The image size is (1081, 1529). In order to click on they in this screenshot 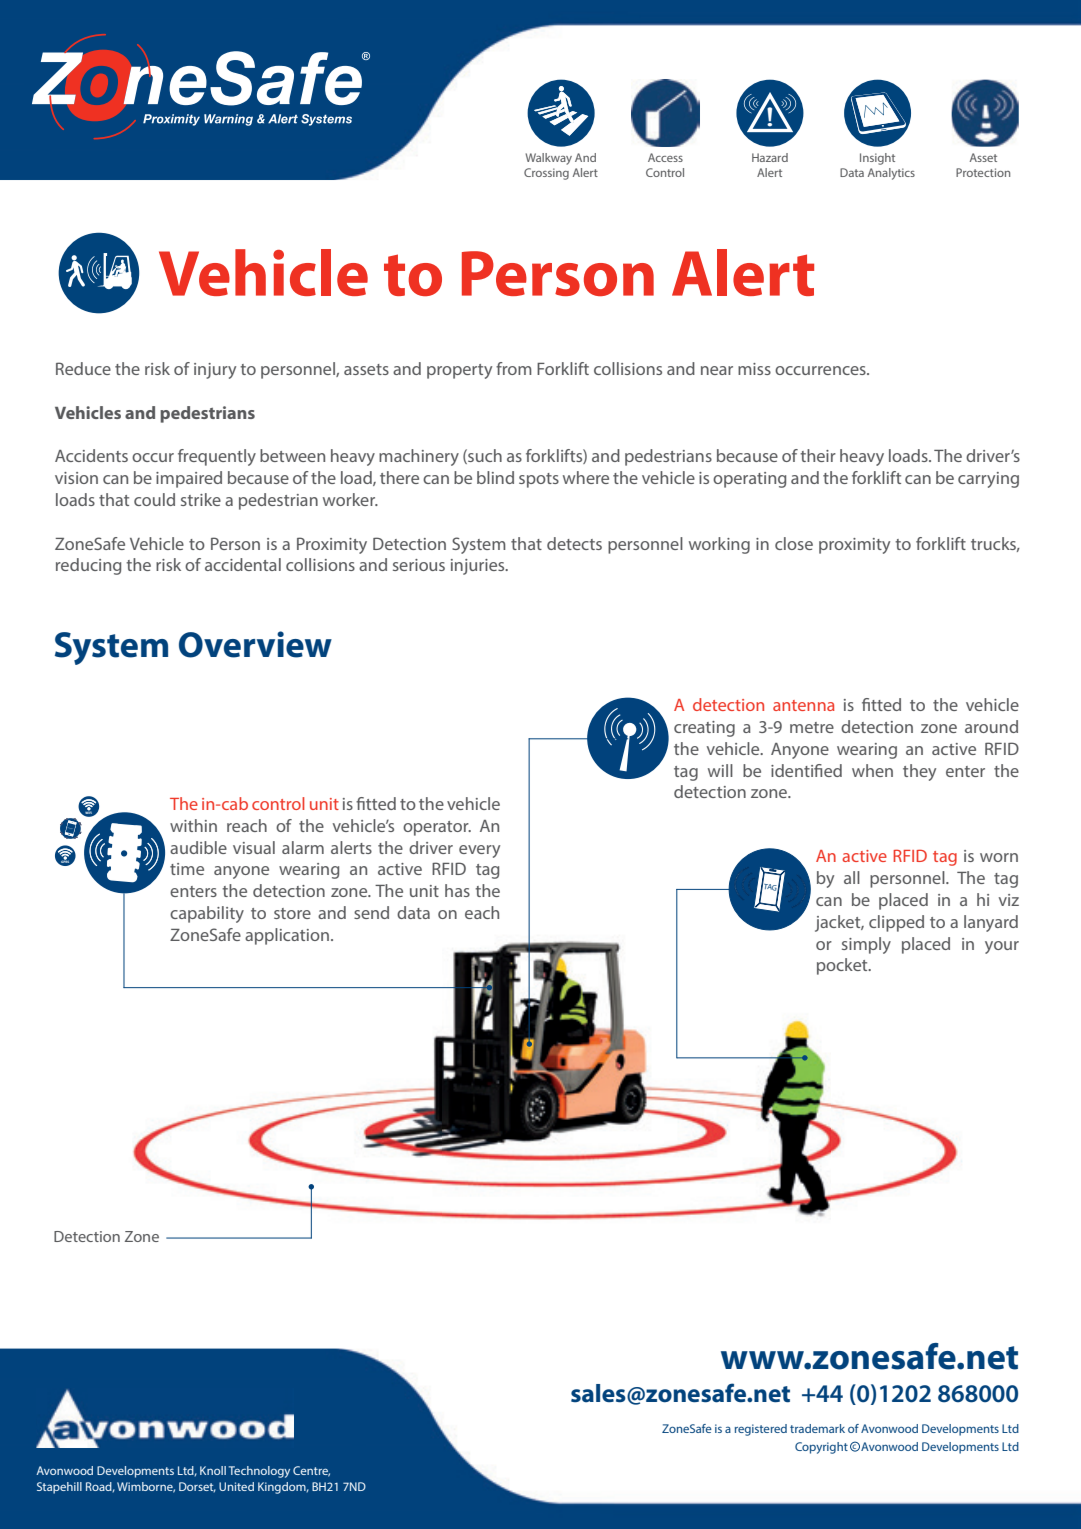, I will do `click(919, 772)`.
